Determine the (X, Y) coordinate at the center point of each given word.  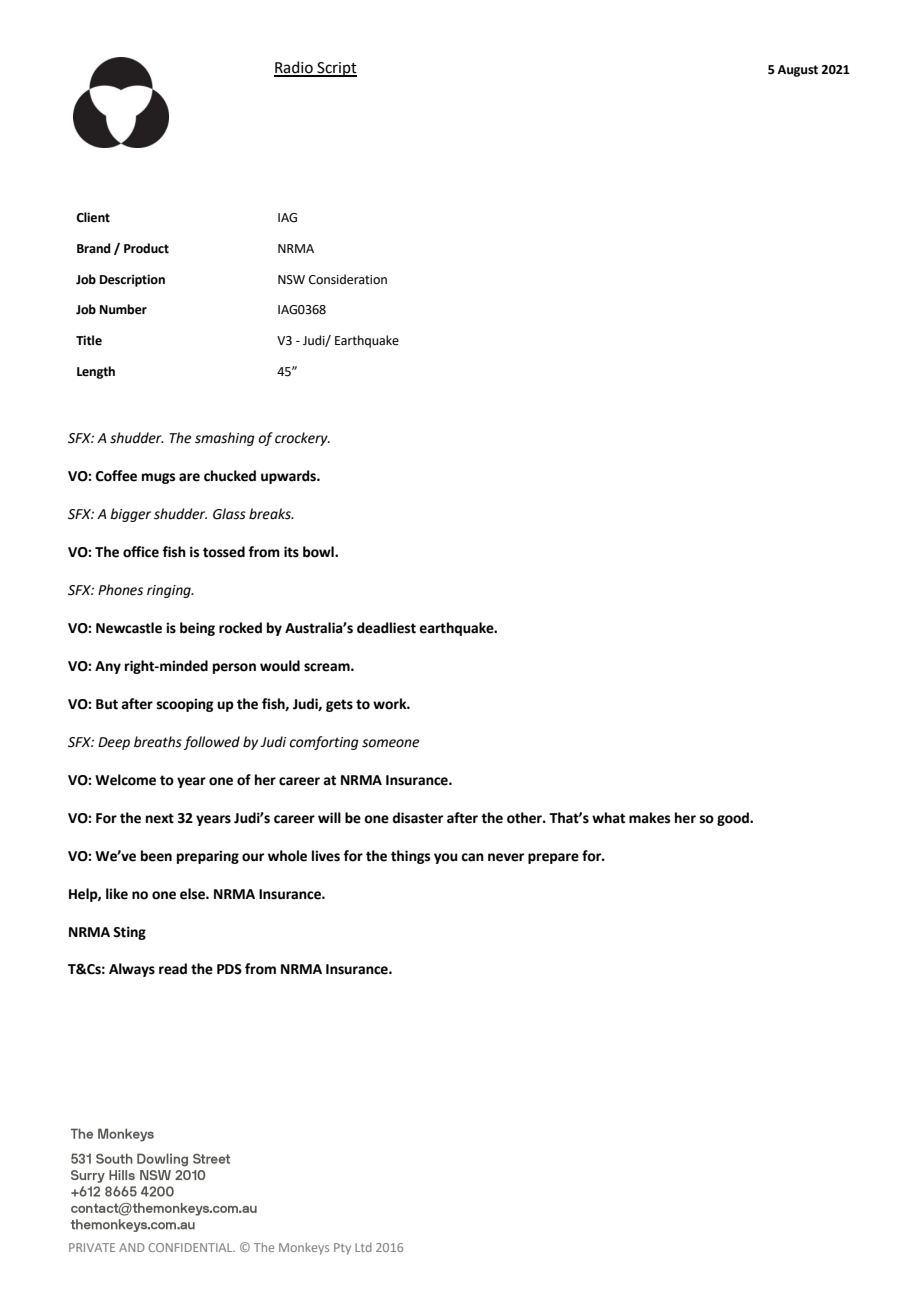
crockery (302, 439)
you (446, 858)
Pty (342, 1249)
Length (96, 372)
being (197, 629)
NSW (291, 280)
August (797, 71)
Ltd (363, 1247)
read (173, 969)
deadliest (386, 628)
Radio (294, 68)
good (734, 819)
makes (649, 818)
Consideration (348, 279)
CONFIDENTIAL (192, 1247)
